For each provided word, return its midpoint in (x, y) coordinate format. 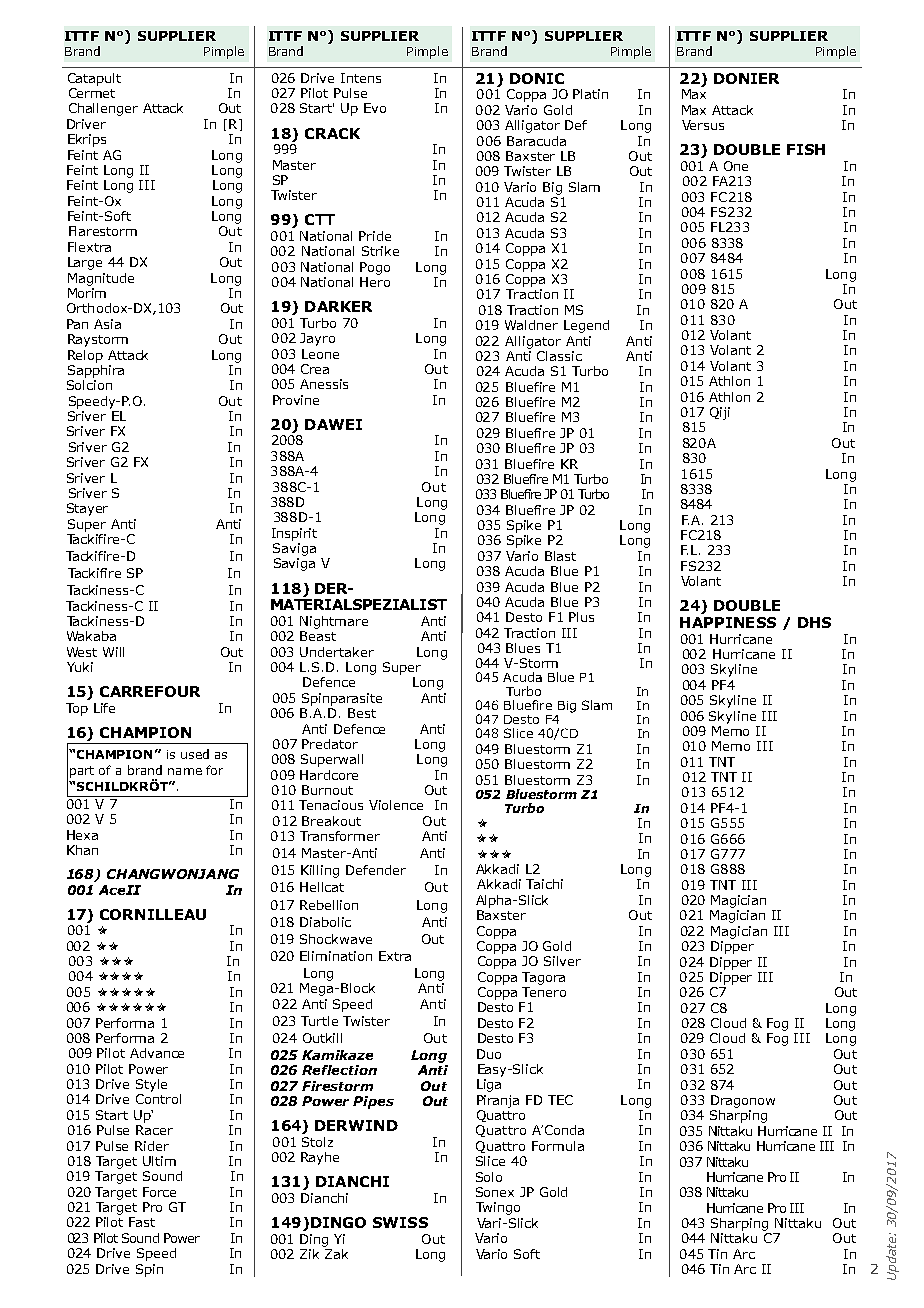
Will (113, 652)
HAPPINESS (728, 622)
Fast (142, 1222)
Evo (375, 108)
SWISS (400, 1222)
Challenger (103, 109)
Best (362, 713)
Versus (703, 125)
